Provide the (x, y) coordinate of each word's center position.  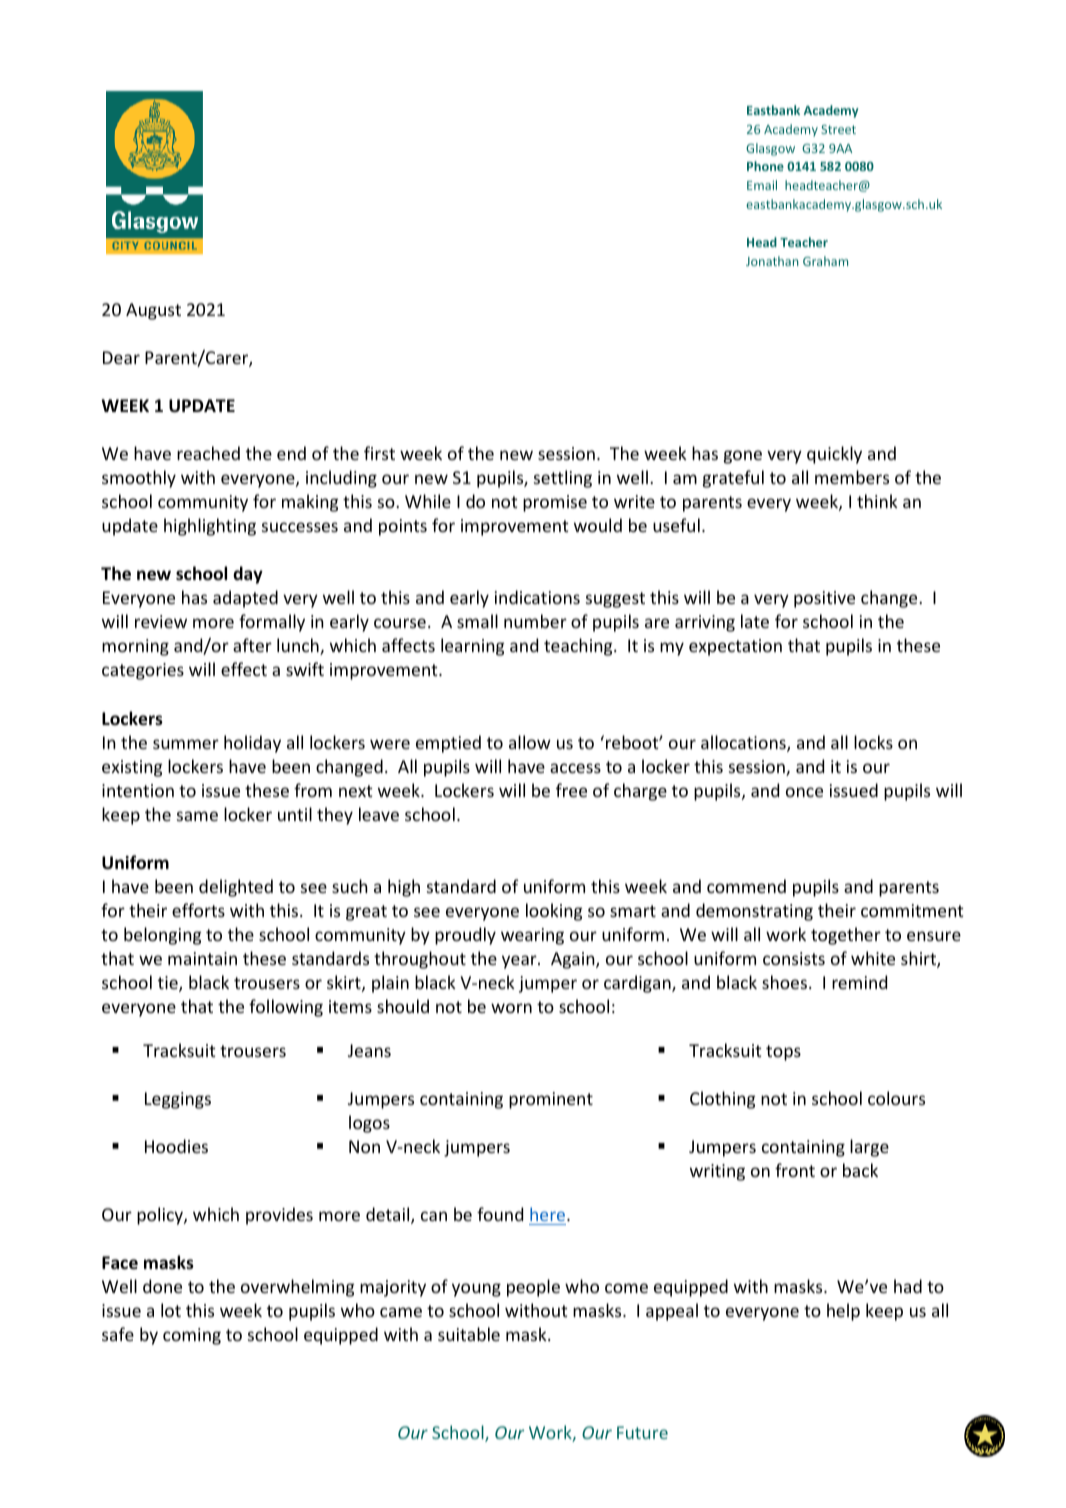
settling (563, 479)
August (153, 311)
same (197, 816)
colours (896, 1098)
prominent (551, 1100)
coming (192, 1336)
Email (762, 185)
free (571, 790)
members (852, 477)
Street (838, 129)
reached (208, 453)
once (804, 792)
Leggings (178, 1100)
